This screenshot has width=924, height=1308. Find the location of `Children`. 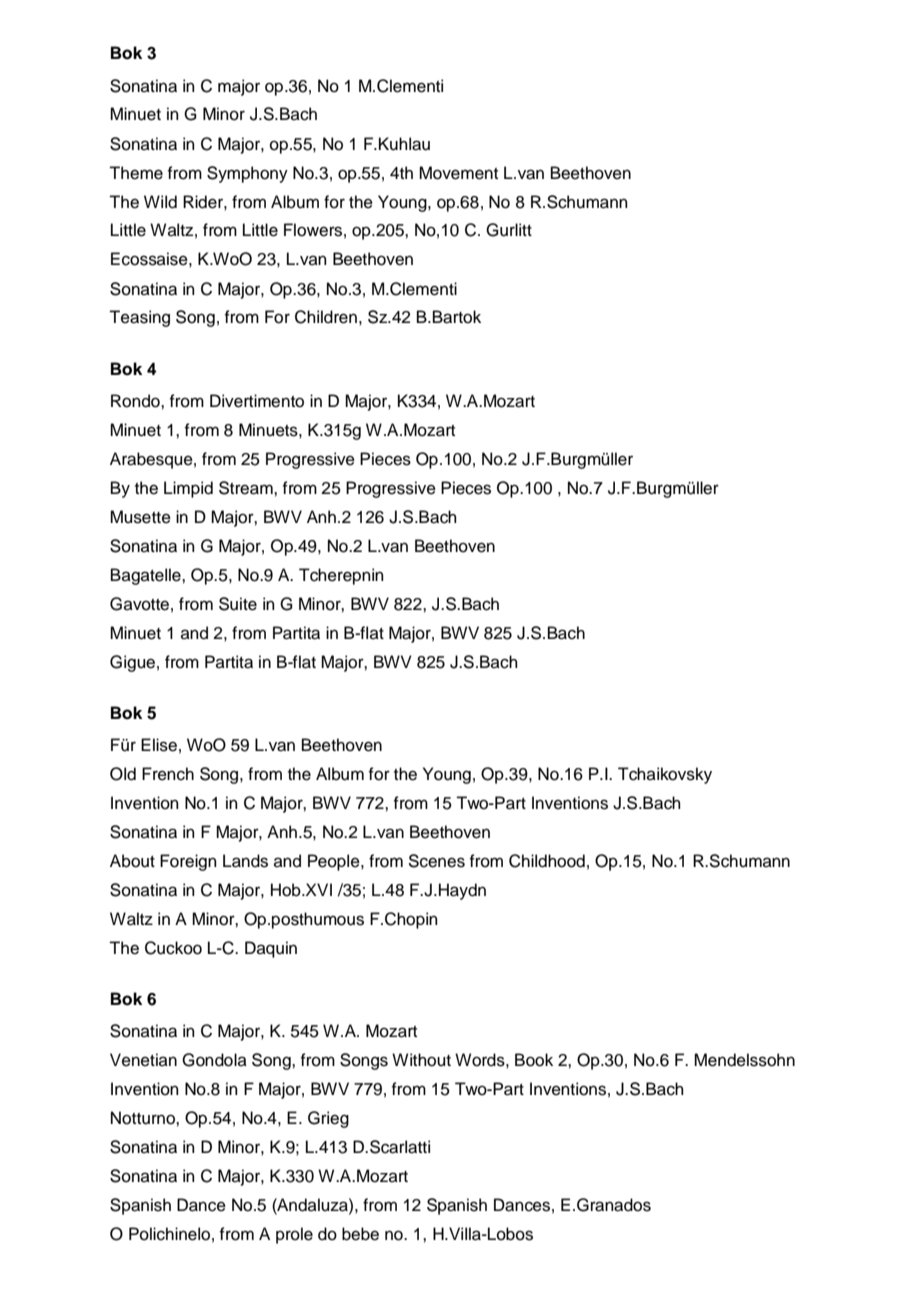

Children is located at coordinates (326, 317).
